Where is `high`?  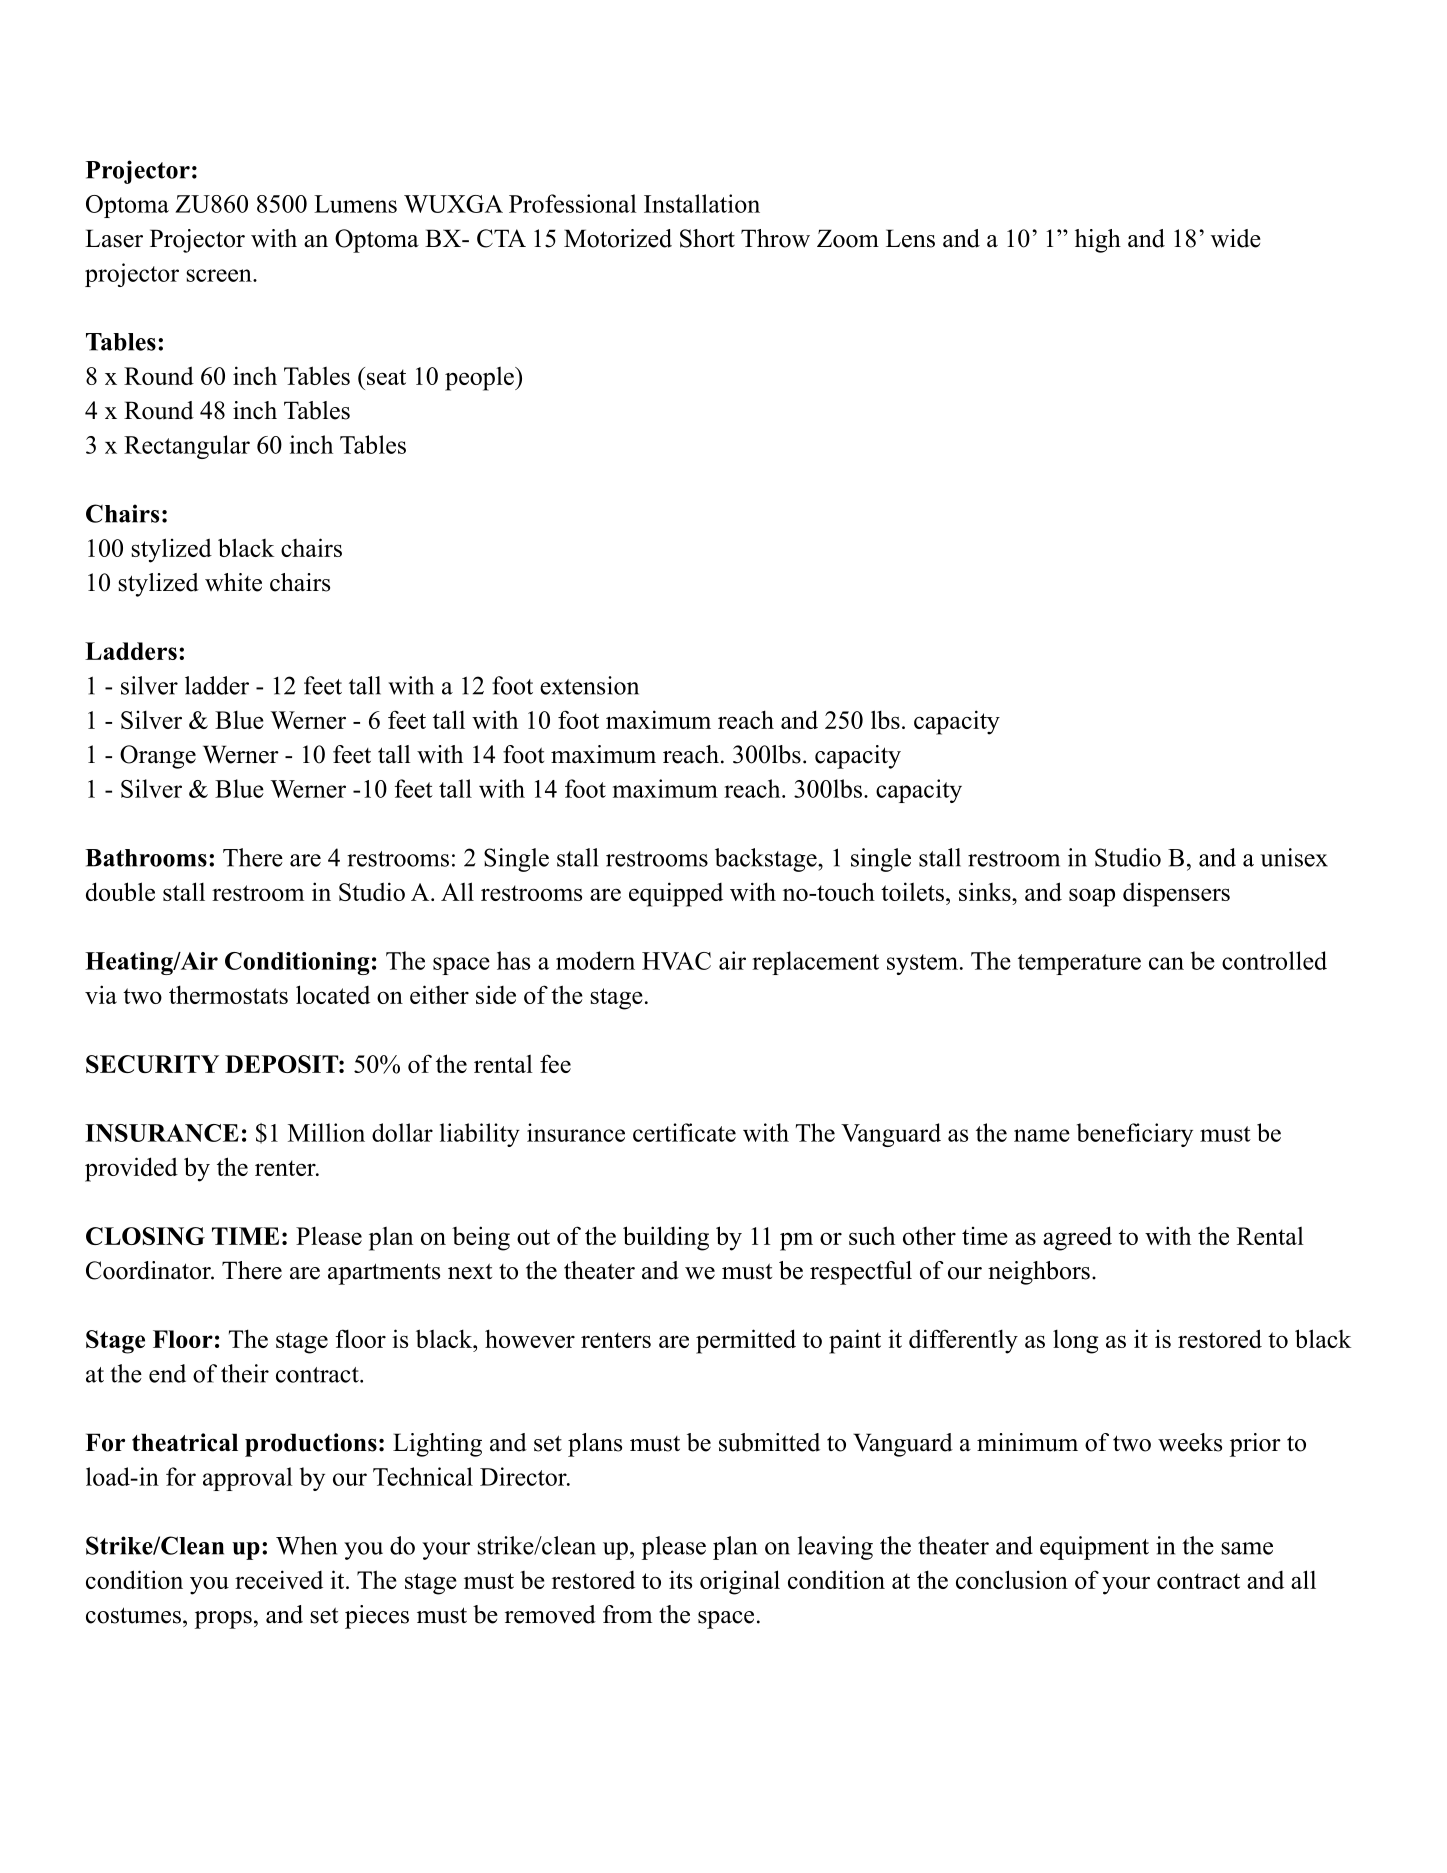 high is located at coordinates (1098, 241).
